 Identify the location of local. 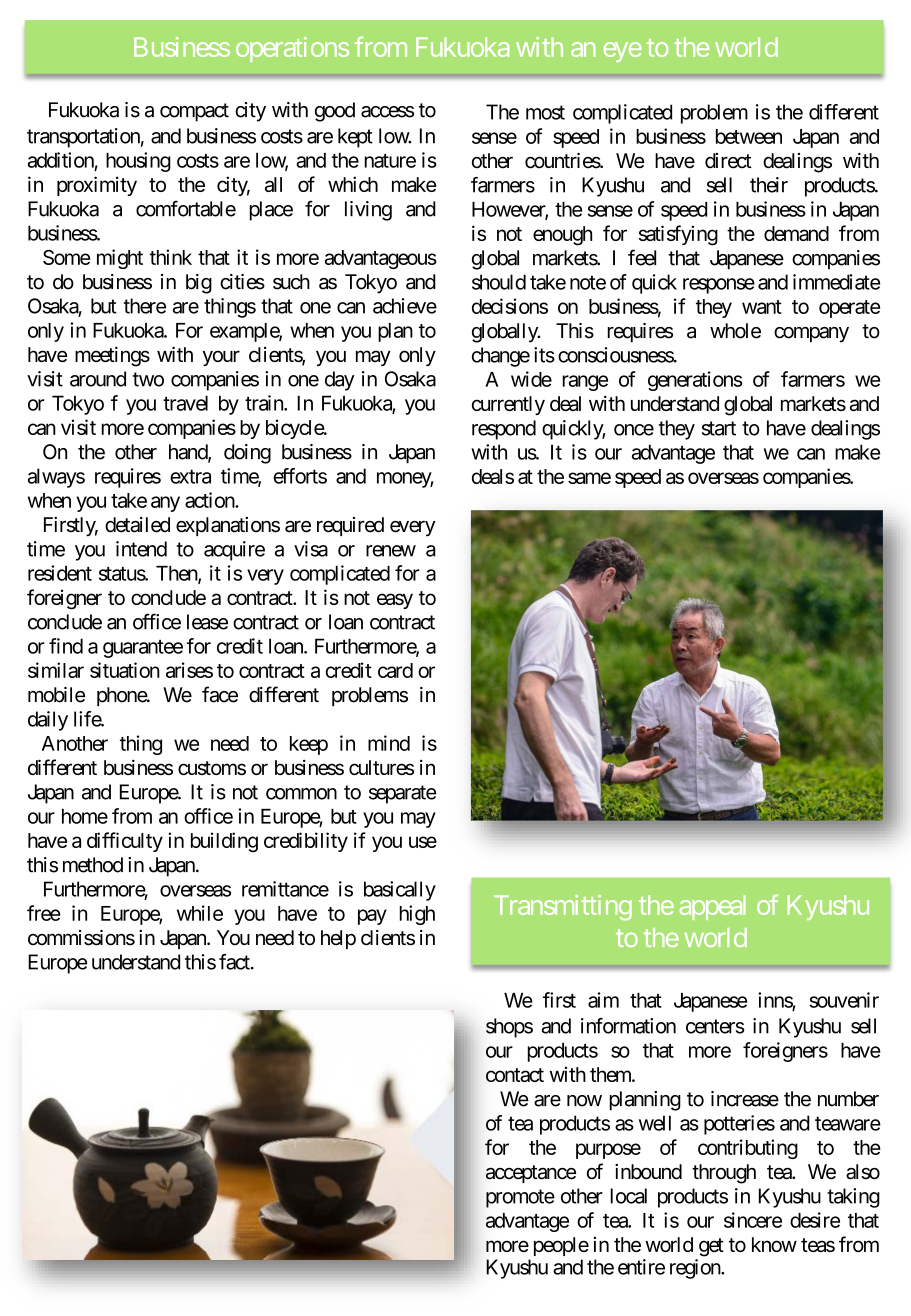
(629, 1196).
